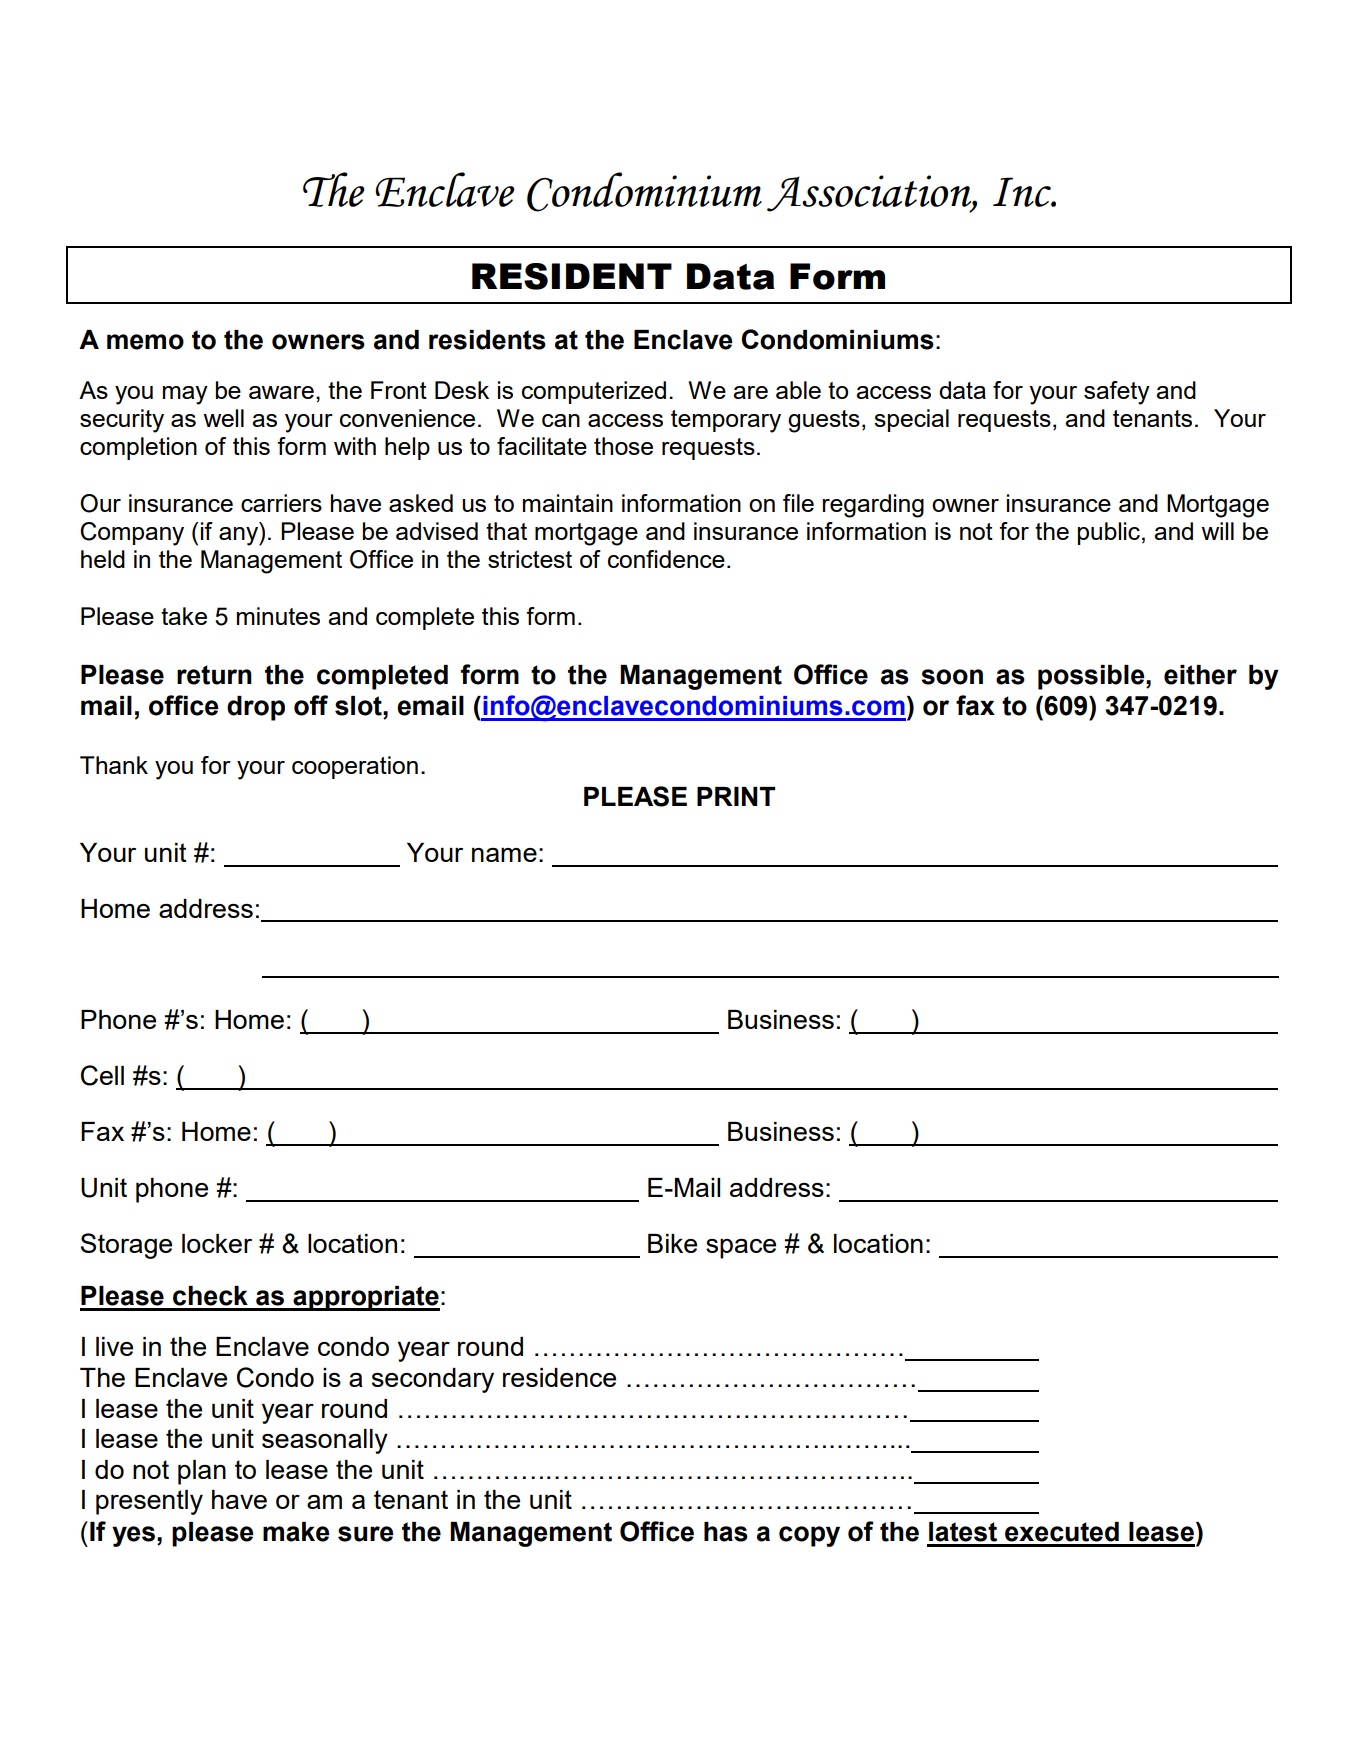  Describe the element at coordinates (504, 855) in the page. I see `name` at that location.
